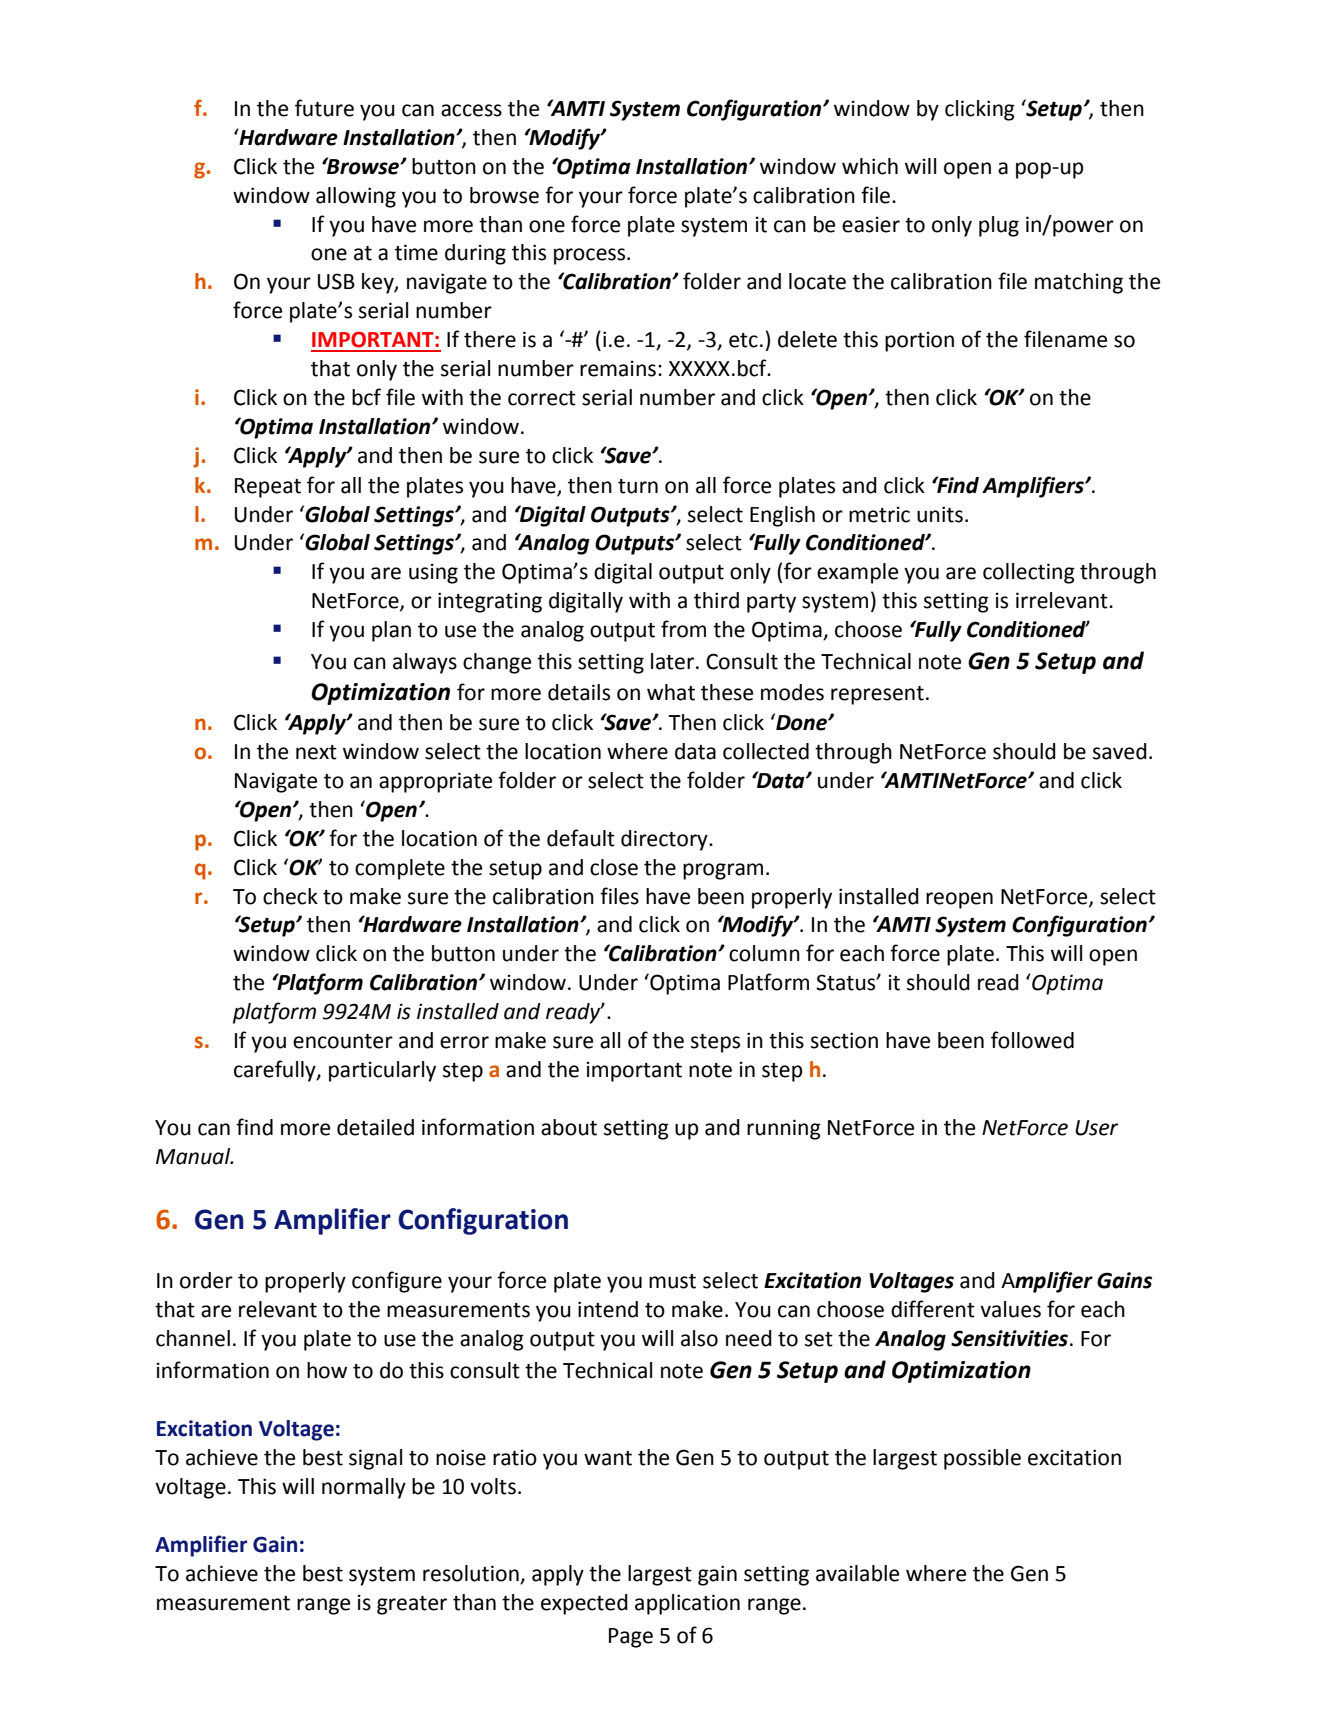 The image size is (1321, 1710). What do you see at coordinates (375, 1127) in the screenshot?
I see `detailed` at bounding box center [375, 1127].
